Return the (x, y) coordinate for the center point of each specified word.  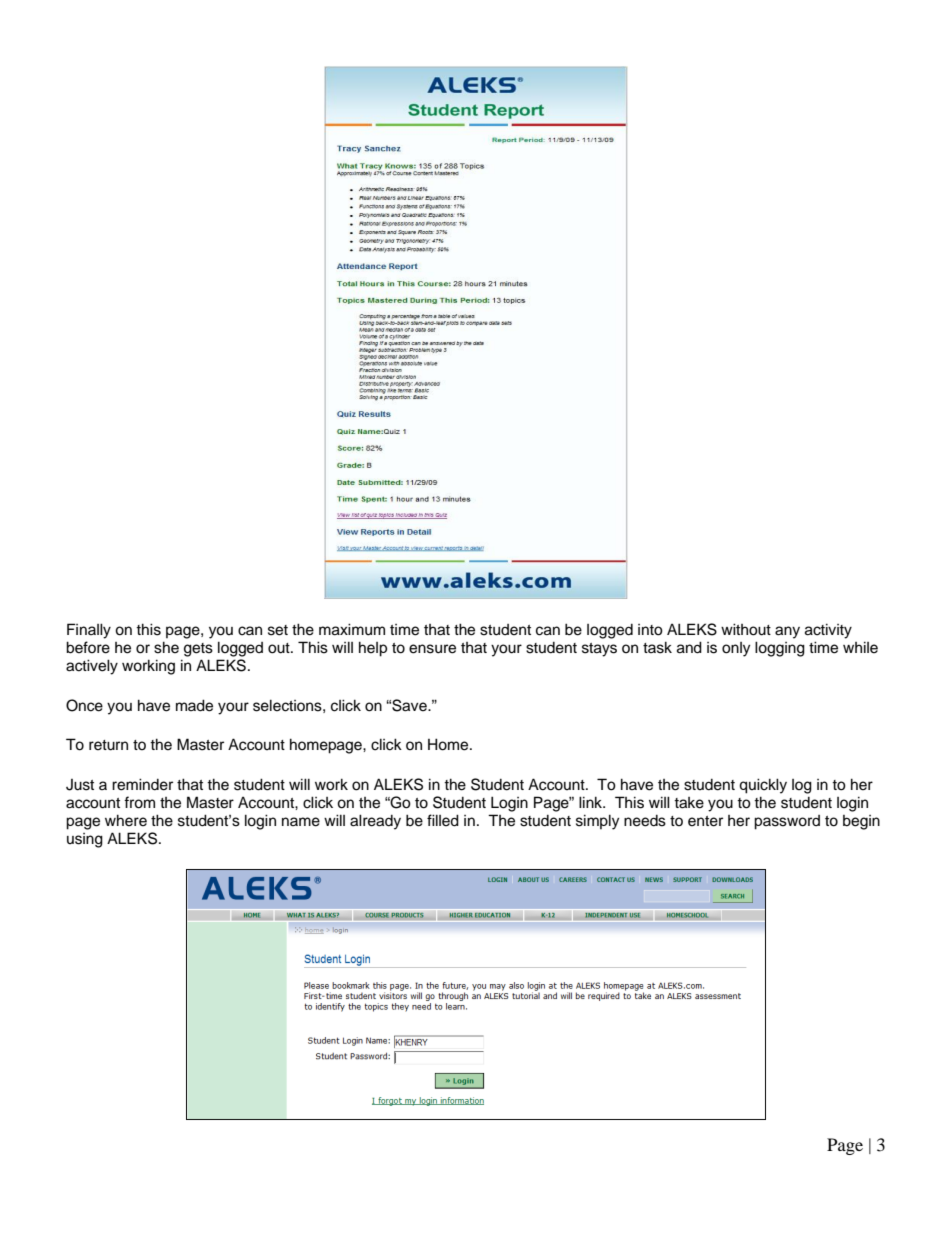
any (787, 632)
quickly (763, 786)
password (787, 822)
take (689, 803)
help (373, 649)
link (592, 802)
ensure (432, 649)
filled (443, 820)
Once (84, 705)
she (166, 647)
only (736, 649)
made (194, 705)
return (108, 745)
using (85, 840)
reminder (142, 784)
